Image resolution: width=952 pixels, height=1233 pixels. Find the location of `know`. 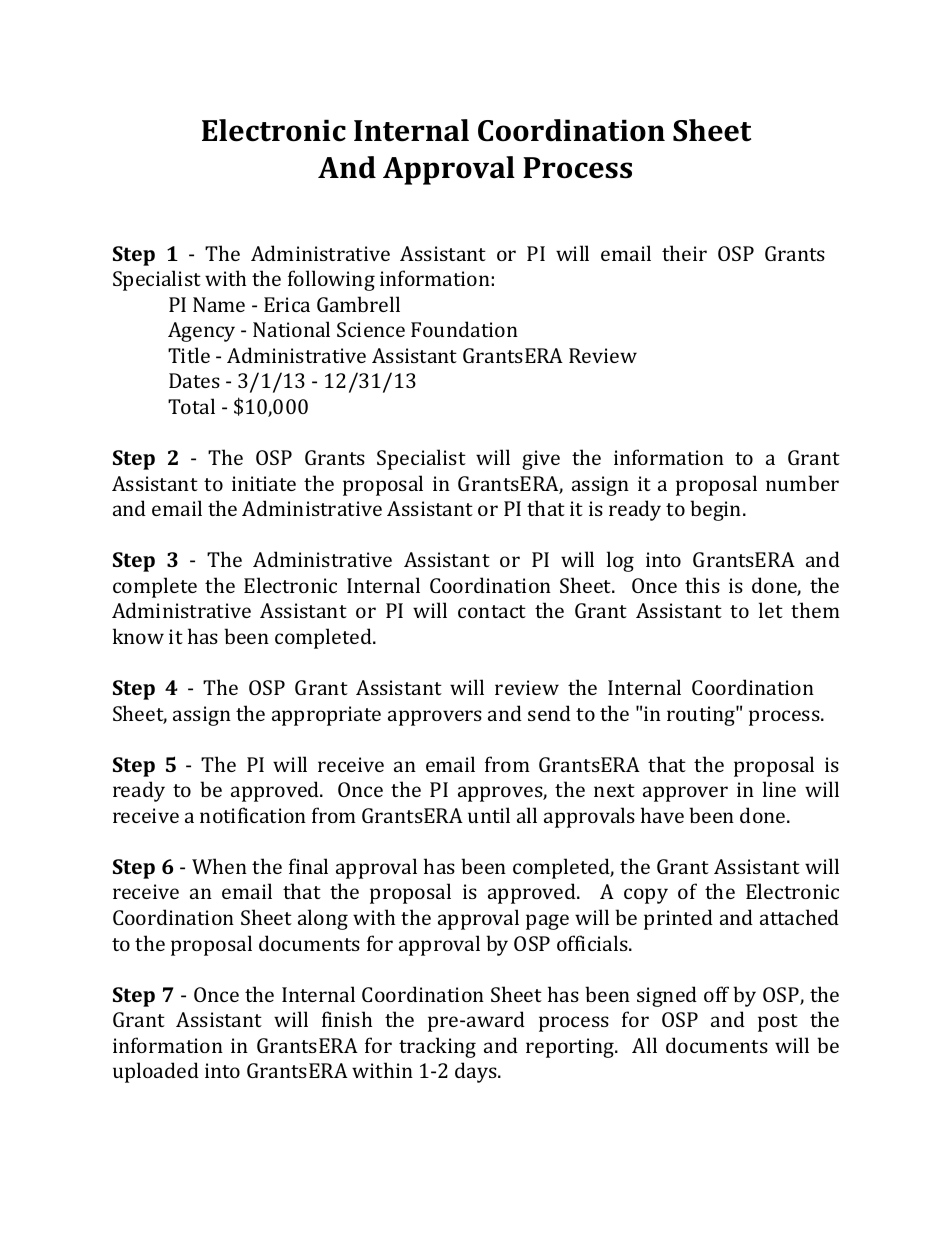

know is located at coordinates (138, 636).
